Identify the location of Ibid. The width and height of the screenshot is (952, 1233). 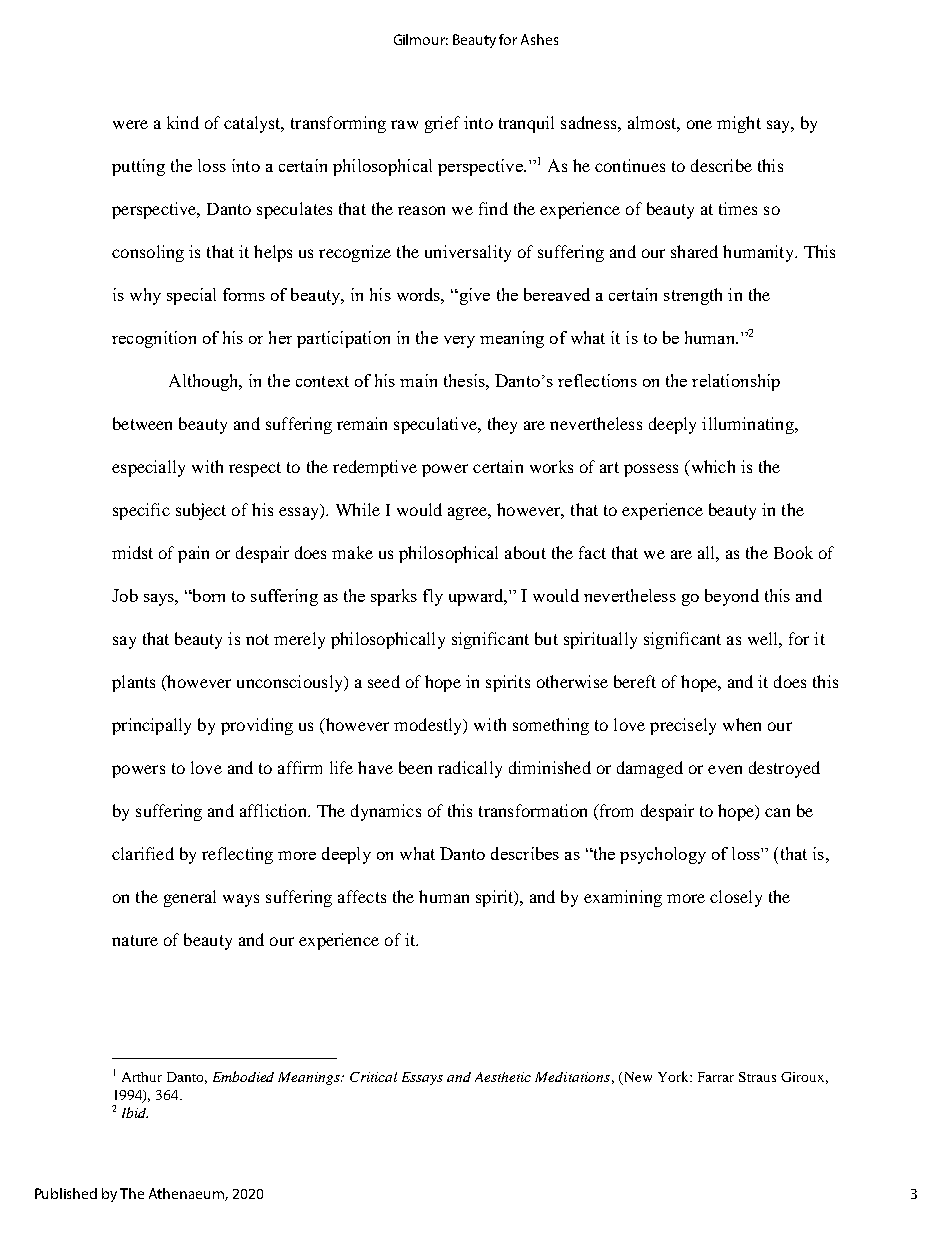
(135, 1112).
